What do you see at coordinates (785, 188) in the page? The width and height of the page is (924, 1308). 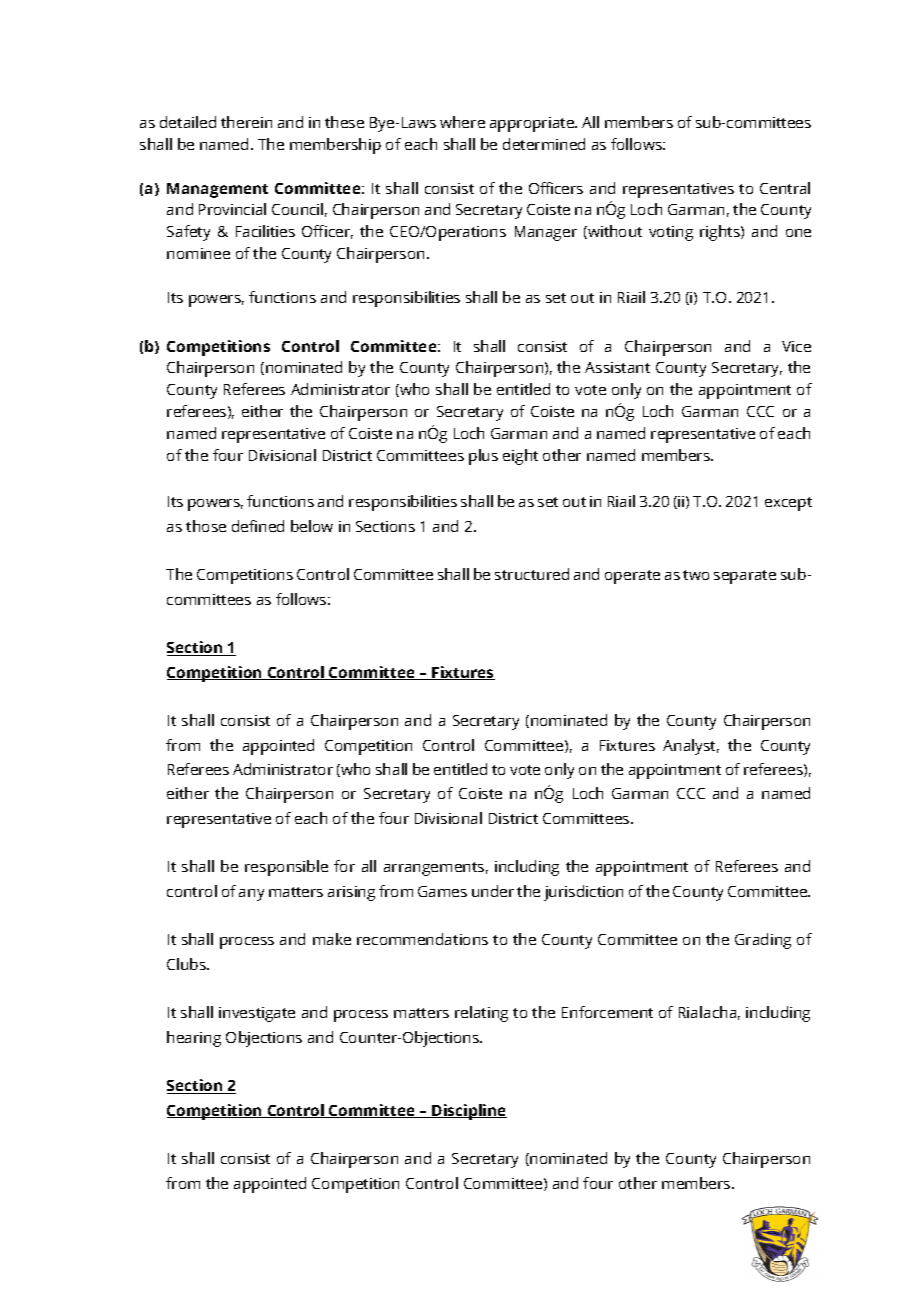 I see `Central` at bounding box center [785, 188].
